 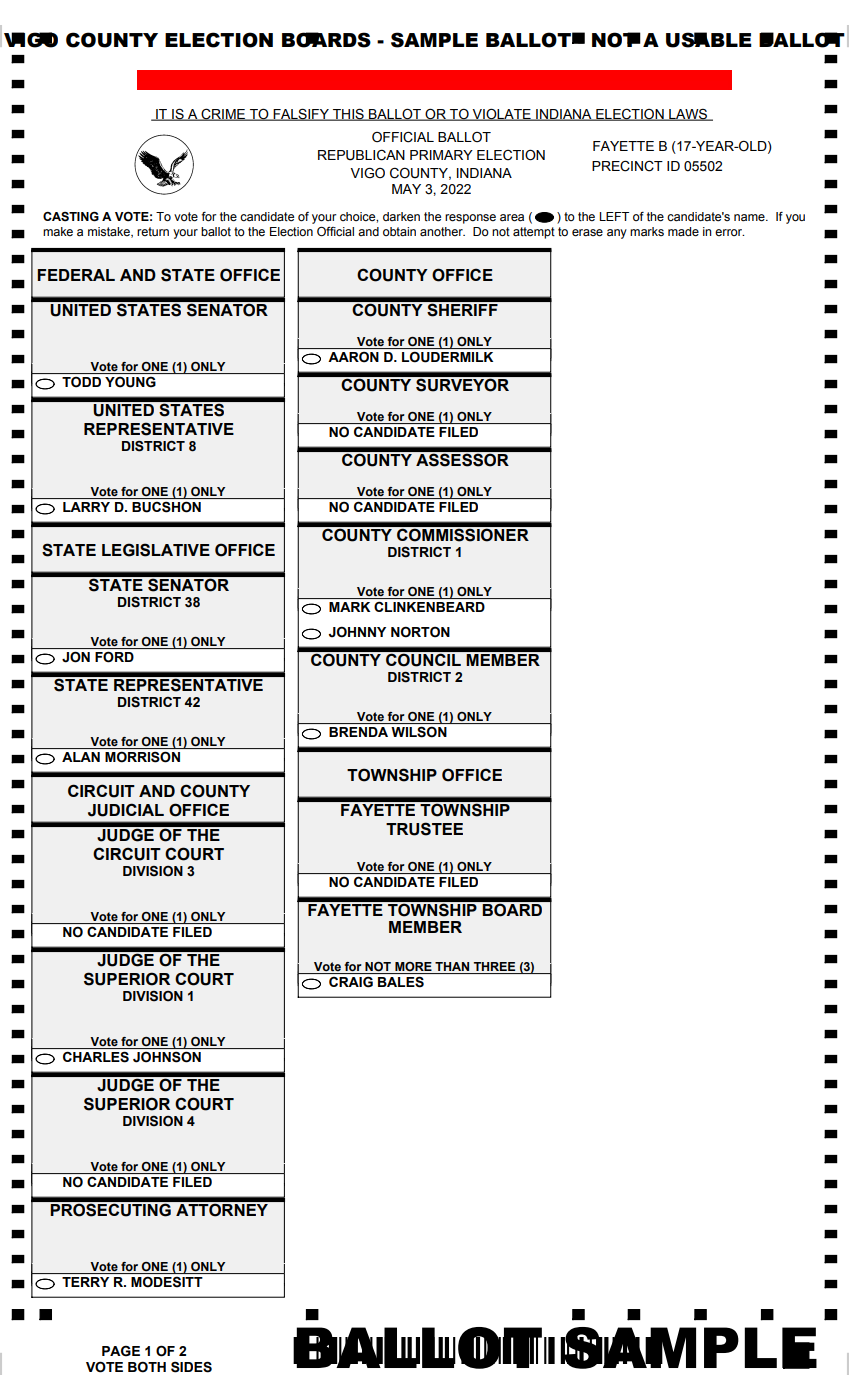 I want to click on BRENDA, so click(x=358, y=732).
